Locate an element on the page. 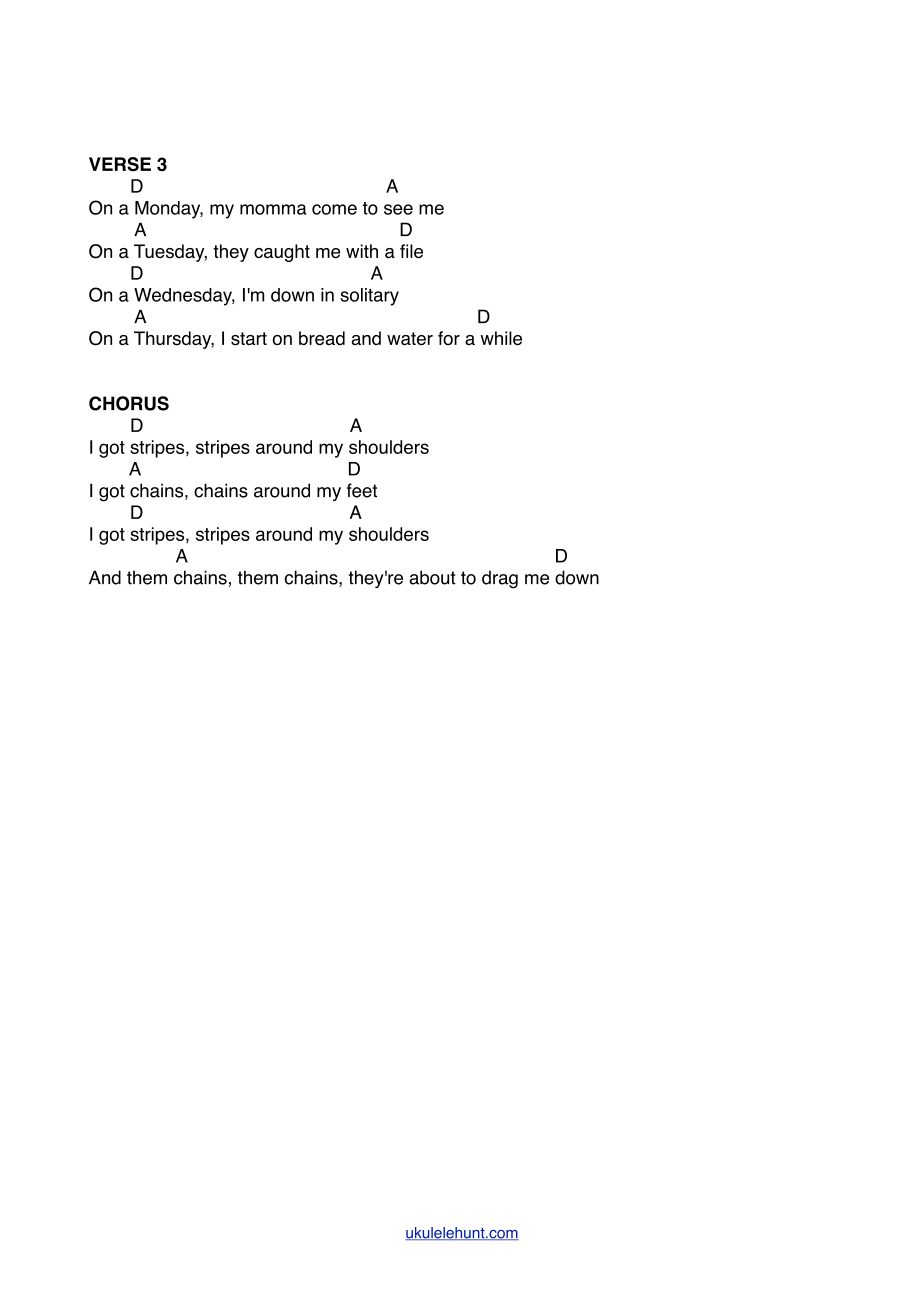 The width and height of the image is (924, 1308). with is located at coordinates (362, 251).
